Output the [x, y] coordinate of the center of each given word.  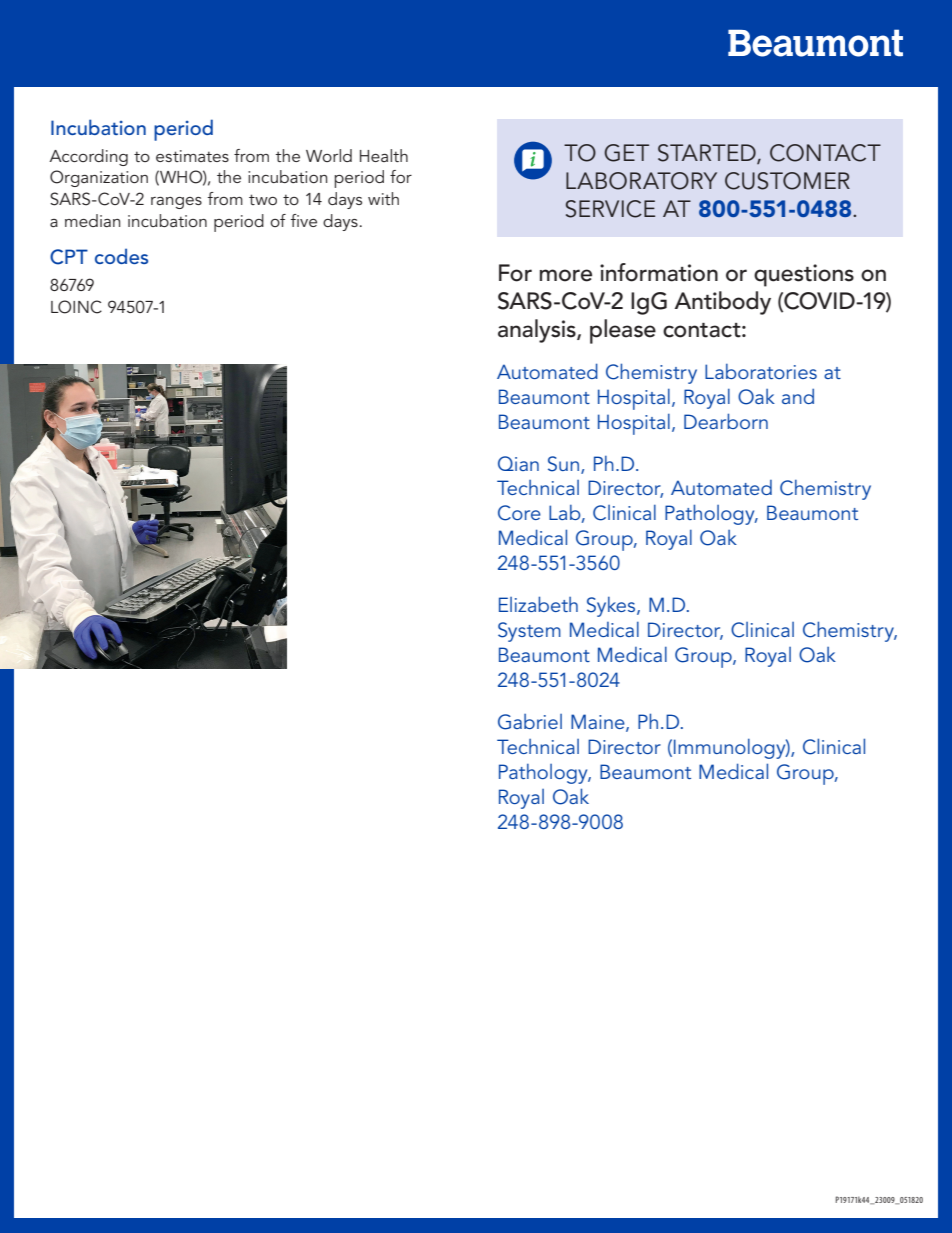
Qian [518, 463]
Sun [563, 464]
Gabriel [530, 722]
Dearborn [726, 421]
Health [384, 155]
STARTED [708, 154]
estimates [192, 156]
